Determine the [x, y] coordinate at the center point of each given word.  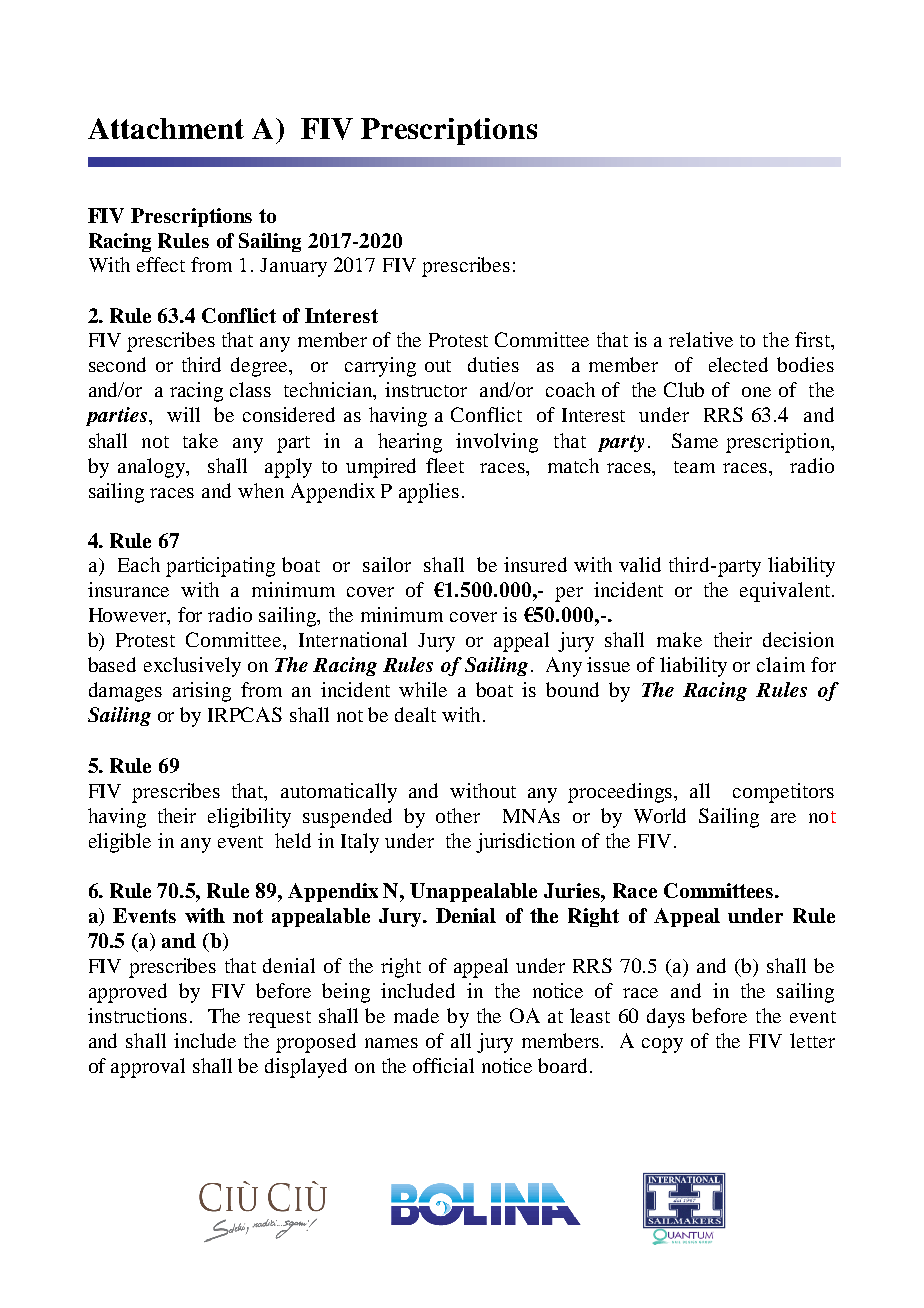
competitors [783, 793]
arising [202, 692]
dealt [415, 714]
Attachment [166, 128]
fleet [445, 465]
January [293, 267]
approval [148, 1068]
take [200, 440]
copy [662, 1045]
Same [695, 440]
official [443, 1065]
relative [701, 339]
